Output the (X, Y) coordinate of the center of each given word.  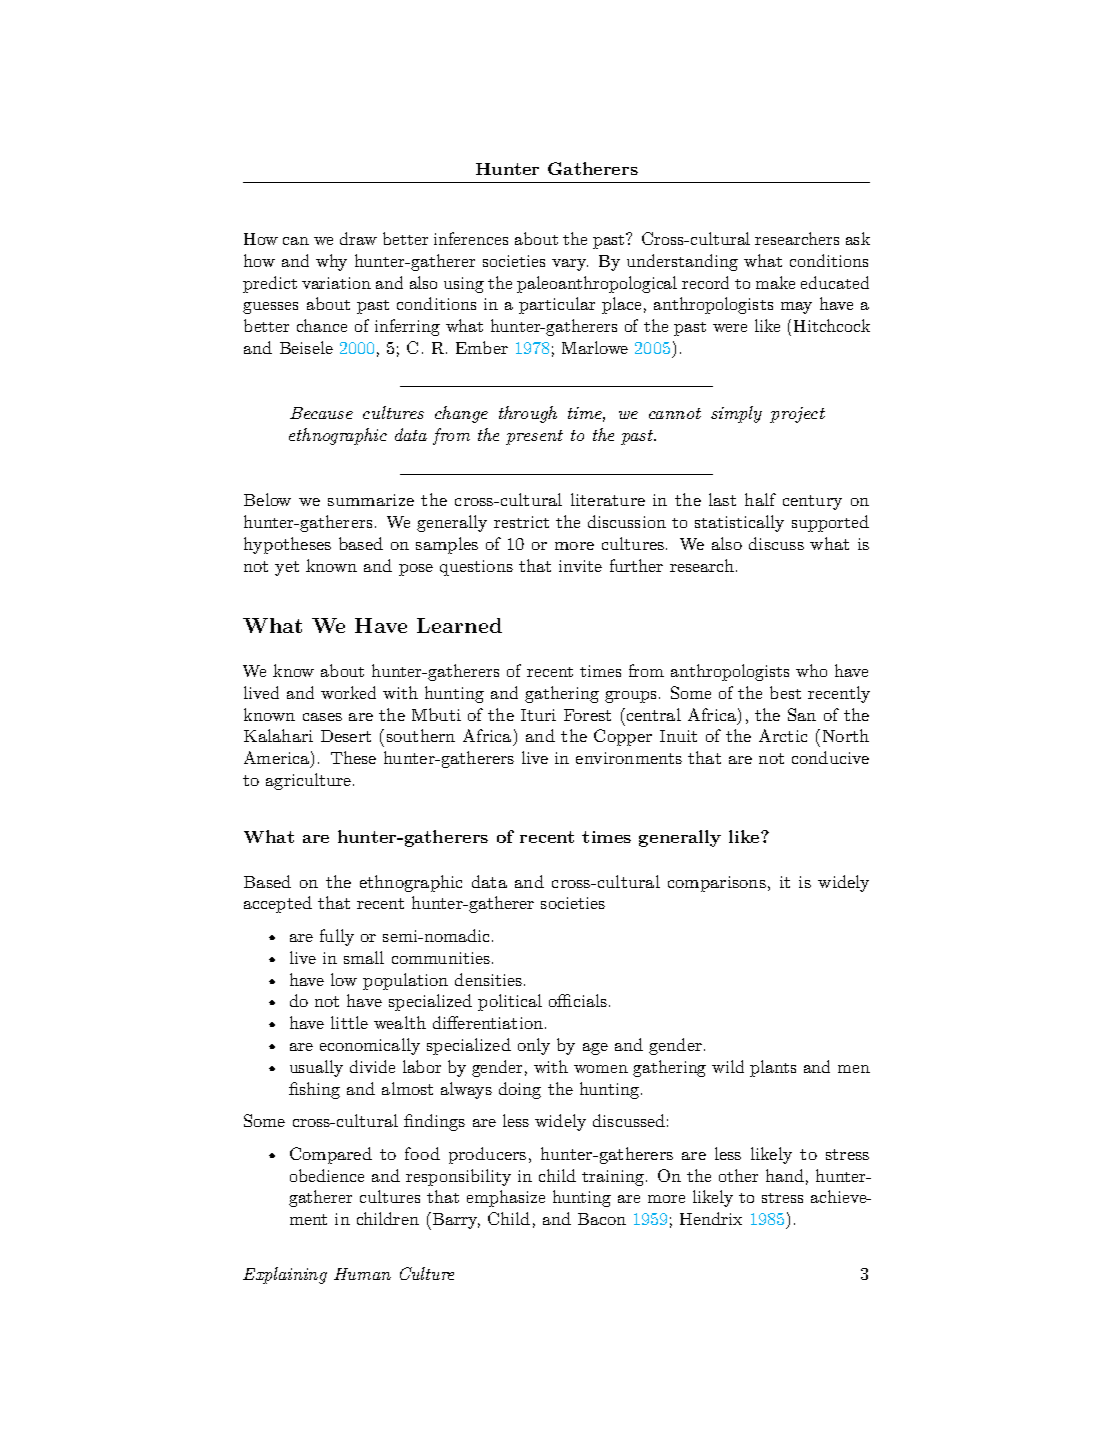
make (775, 282)
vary (570, 265)
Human (362, 1274)
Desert (346, 736)
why (331, 262)
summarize (371, 500)
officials (578, 1000)
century (812, 502)
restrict (521, 522)
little (349, 1022)
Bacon (602, 1219)
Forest (587, 715)
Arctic (783, 735)
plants (773, 1068)
